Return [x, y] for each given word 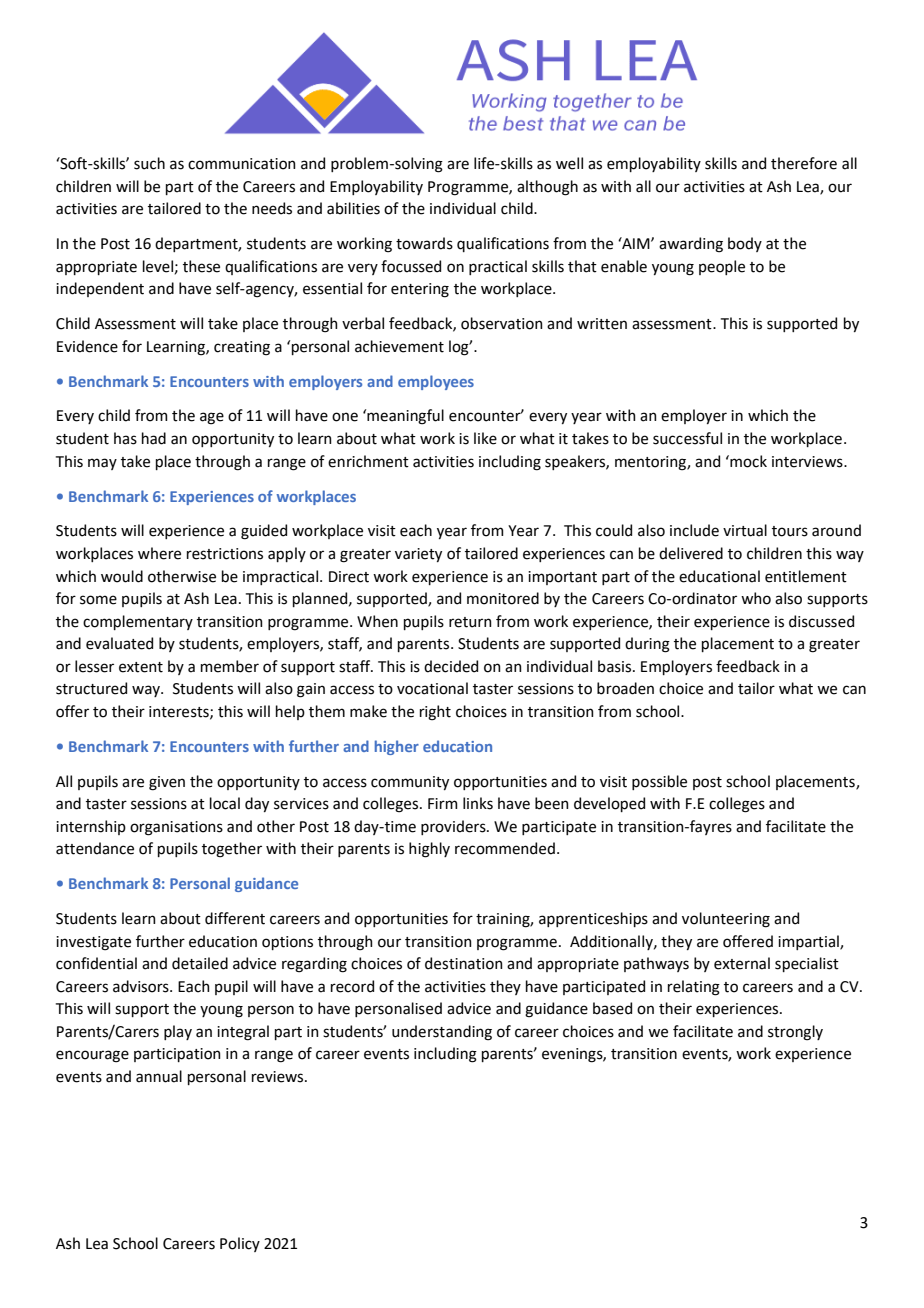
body [745, 244]
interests [180, 712]
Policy [240, 1244]
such [149, 163]
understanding [442, 1033]
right [435, 713]
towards [424, 243]
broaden [625, 688]
